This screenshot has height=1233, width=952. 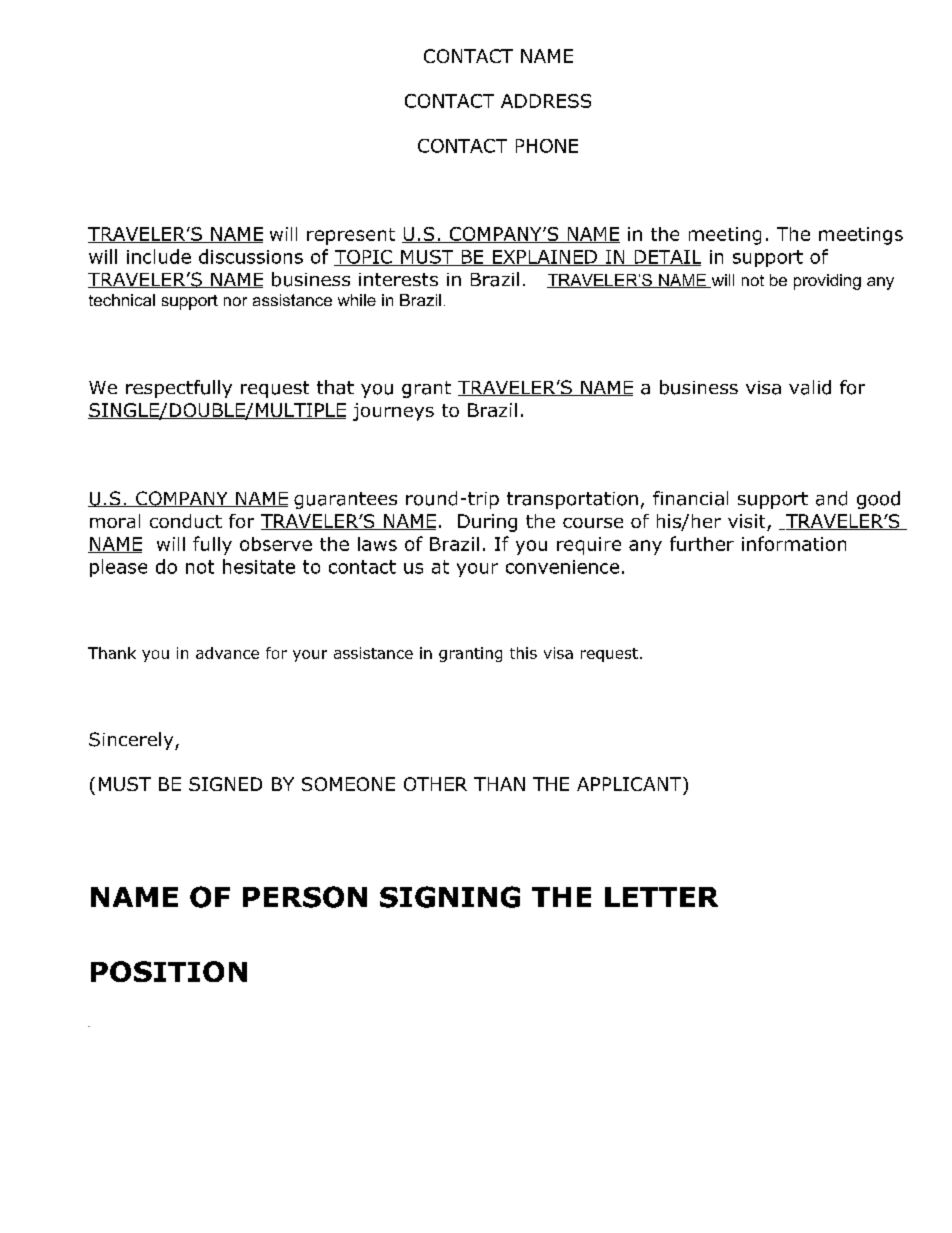 I want to click on POSITION, so click(x=169, y=971).
